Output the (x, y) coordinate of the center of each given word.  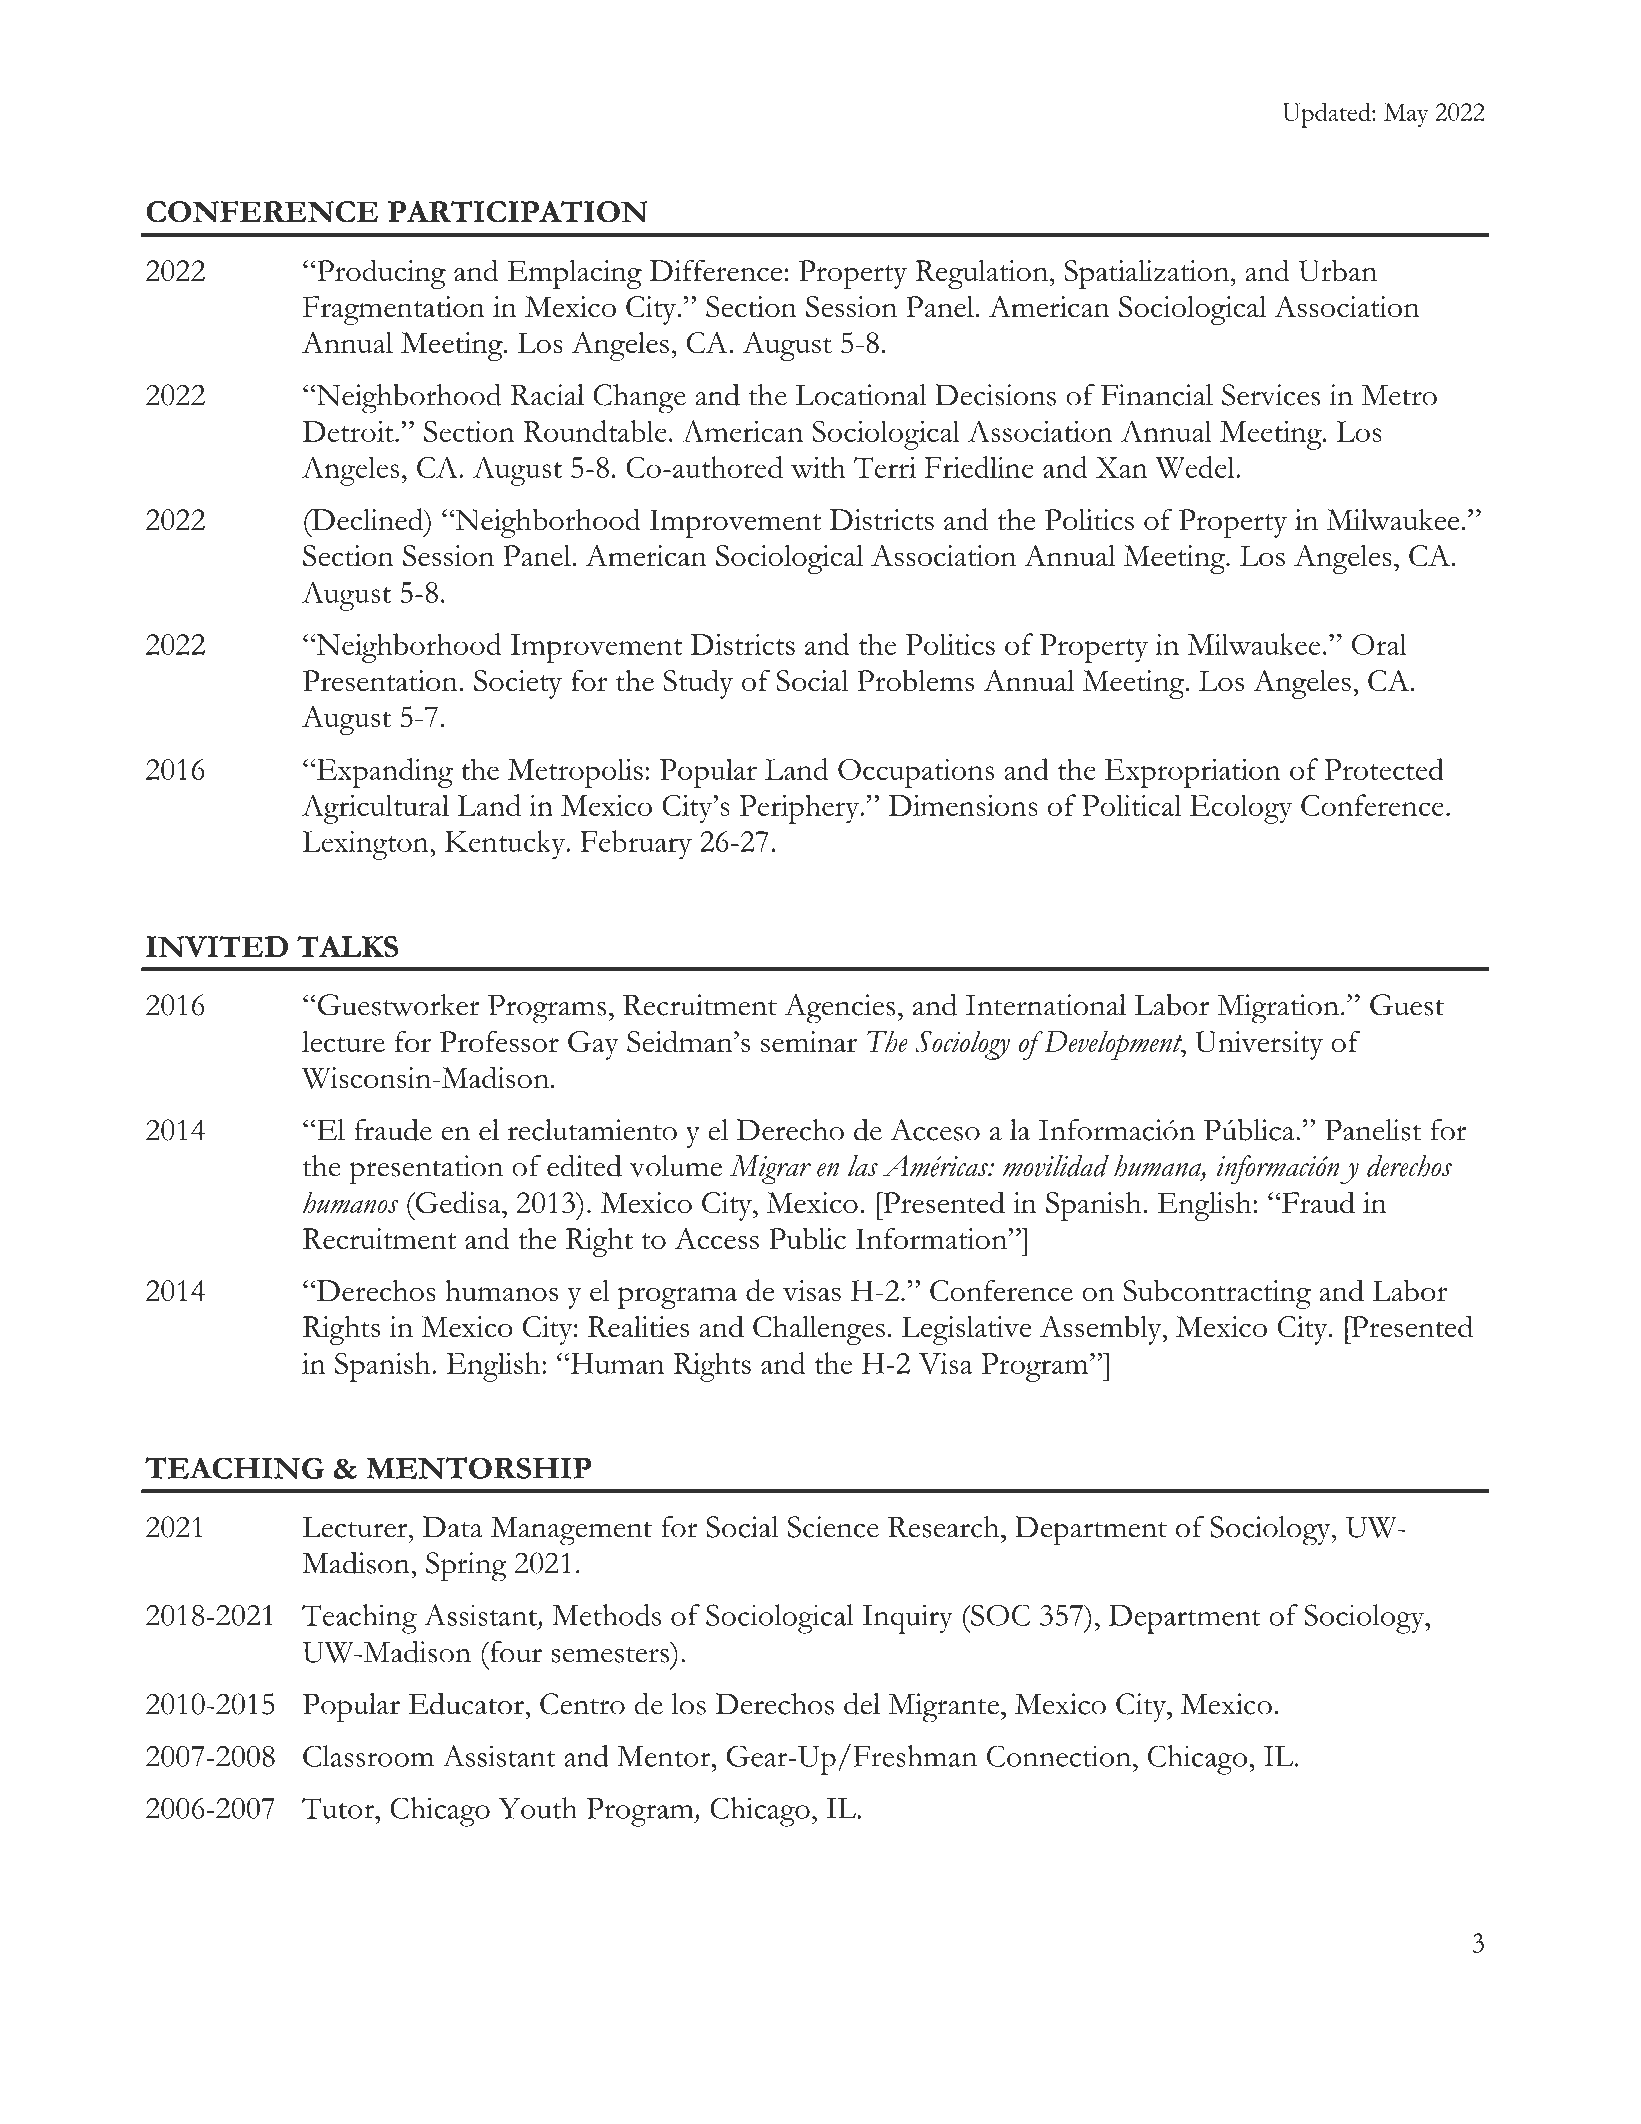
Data (453, 1527)
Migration (1278, 1009)
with (818, 467)
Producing (380, 274)
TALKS (347, 946)
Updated (1327, 115)
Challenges (819, 1330)
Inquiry (907, 1619)
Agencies (839, 1009)
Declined (367, 519)
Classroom (368, 1756)
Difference (715, 270)
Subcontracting (1217, 1294)
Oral (1379, 644)
